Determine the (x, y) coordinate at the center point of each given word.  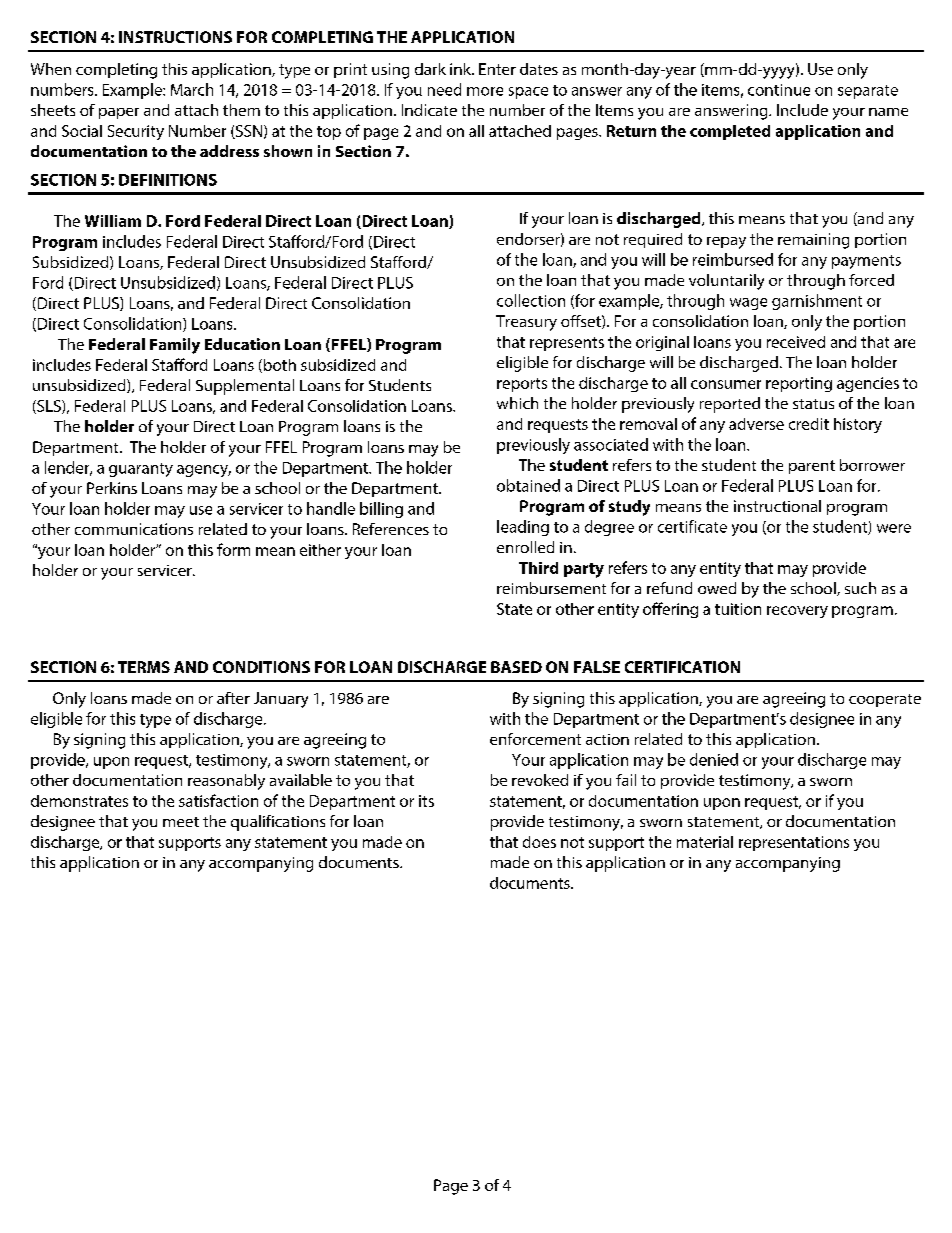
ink (461, 69)
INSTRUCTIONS (175, 37)
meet (181, 822)
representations (794, 843)
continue (779, 90)
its (426, 801)
